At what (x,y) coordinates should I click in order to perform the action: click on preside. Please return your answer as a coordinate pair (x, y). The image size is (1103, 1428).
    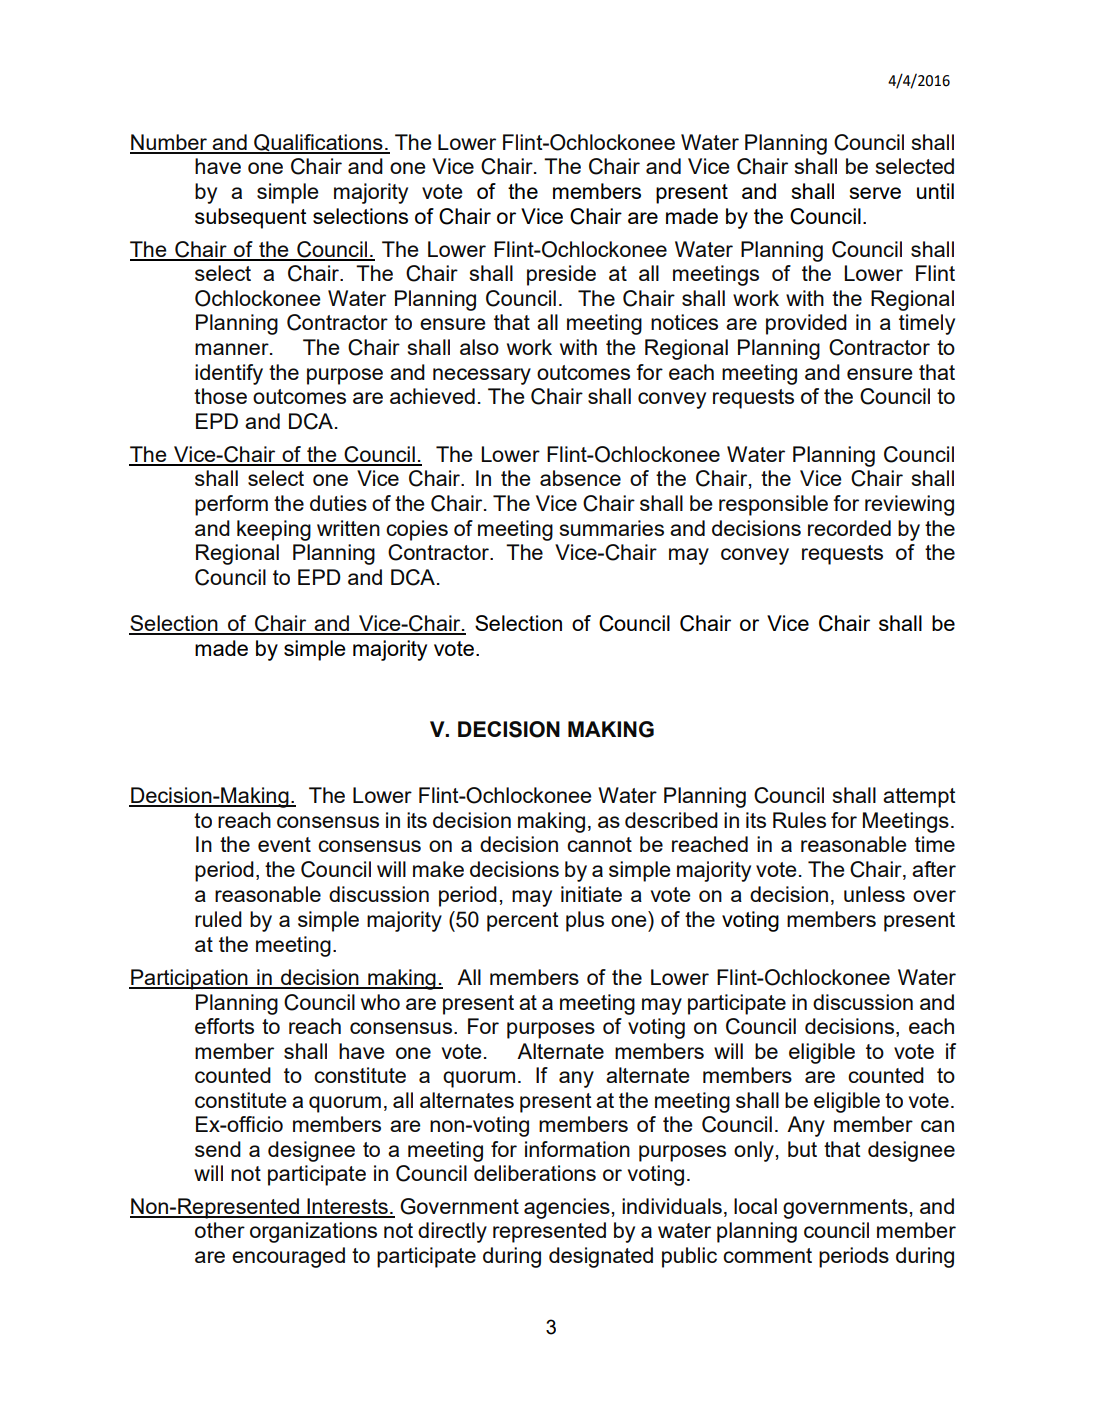
    Looking at the image, I should click on (561, 275).
